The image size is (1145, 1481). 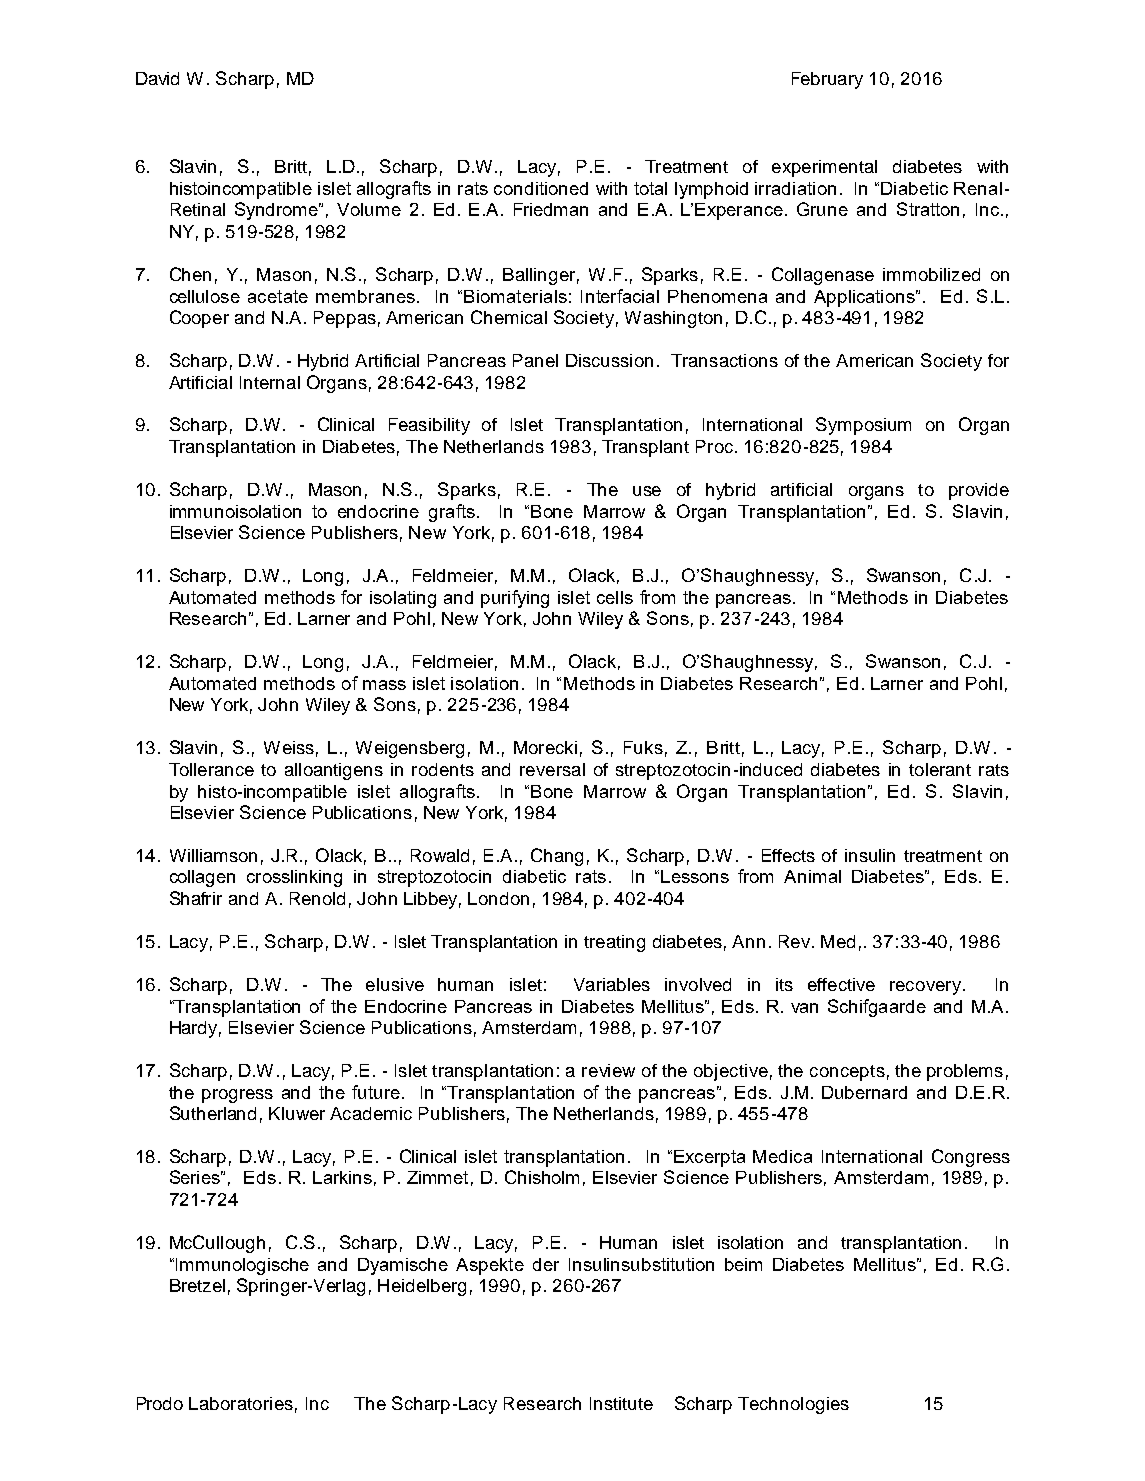 What do you see at coordinates (847, 1073) in the screenshot?
I see `concepts` at bounding box center [847, 1073].
